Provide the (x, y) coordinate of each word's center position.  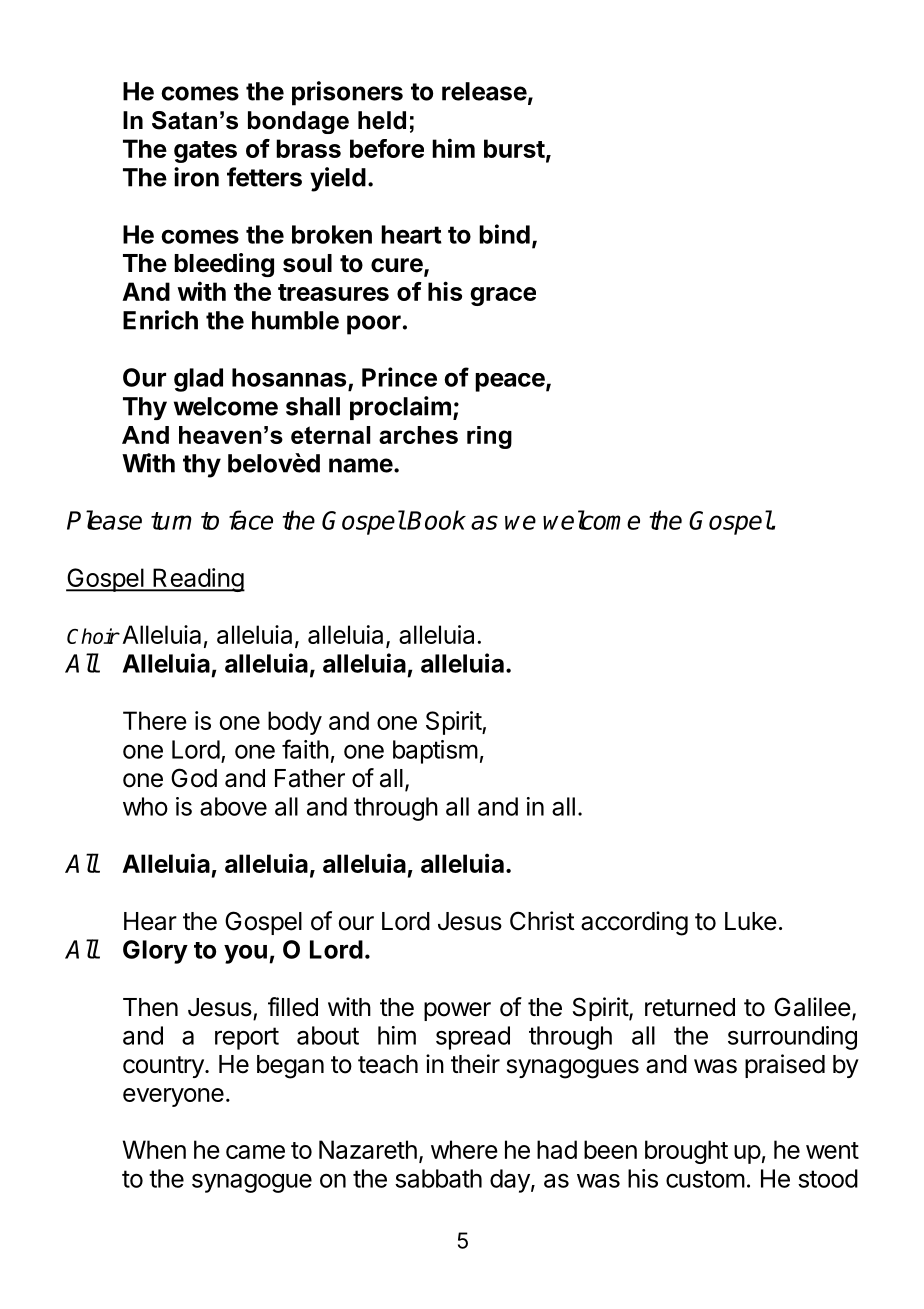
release (484, 91)
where (464, 1149)
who (145, 806)
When (154, 1149)
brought (686, 1152)
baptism (435, 752)
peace (510, 382)
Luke (751, 921)
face (251, 520)
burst (514, 148)
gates (205, 152)
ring (489, 437)
